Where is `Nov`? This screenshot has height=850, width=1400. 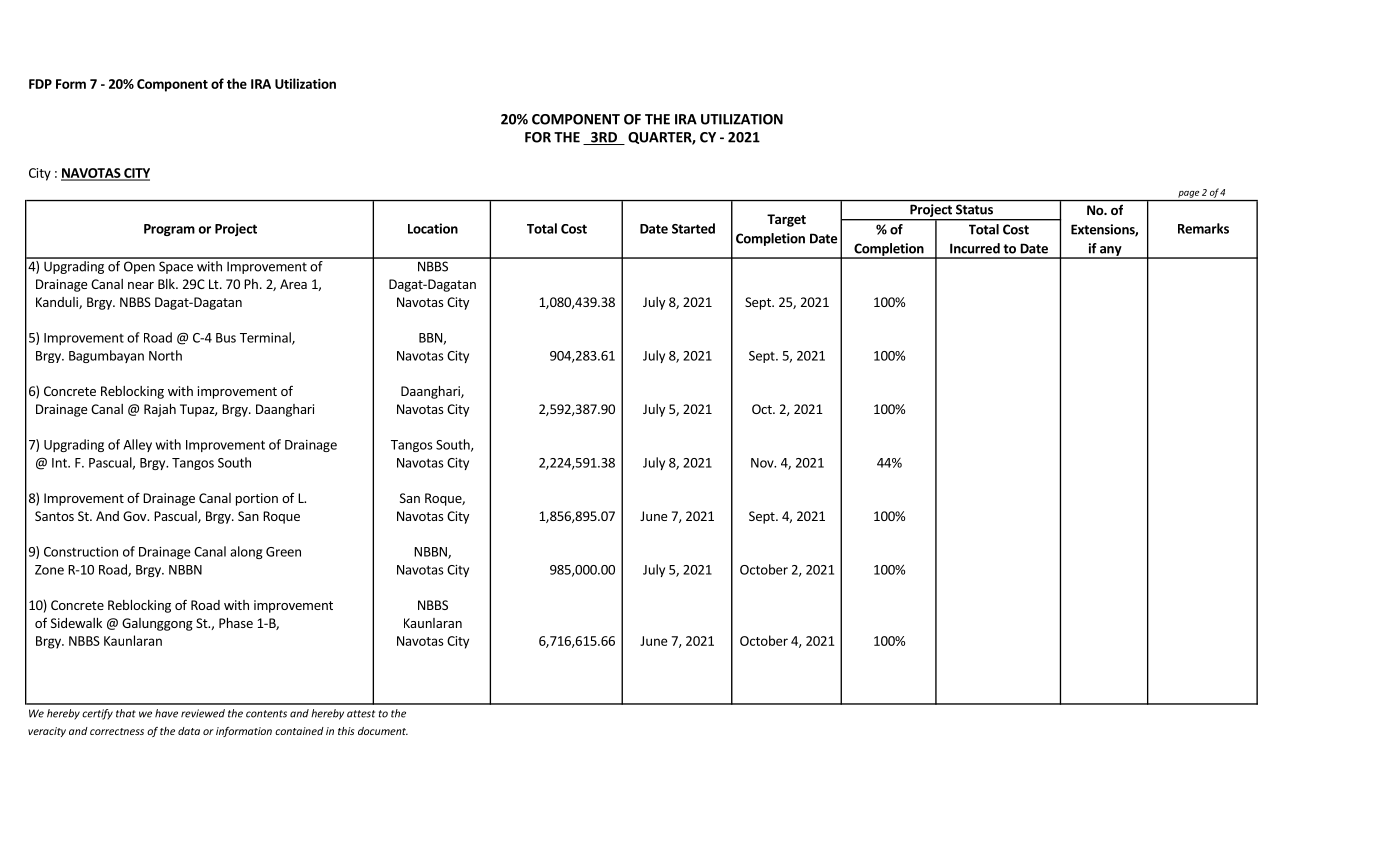 Nov is located at coordinates (763, 463).
